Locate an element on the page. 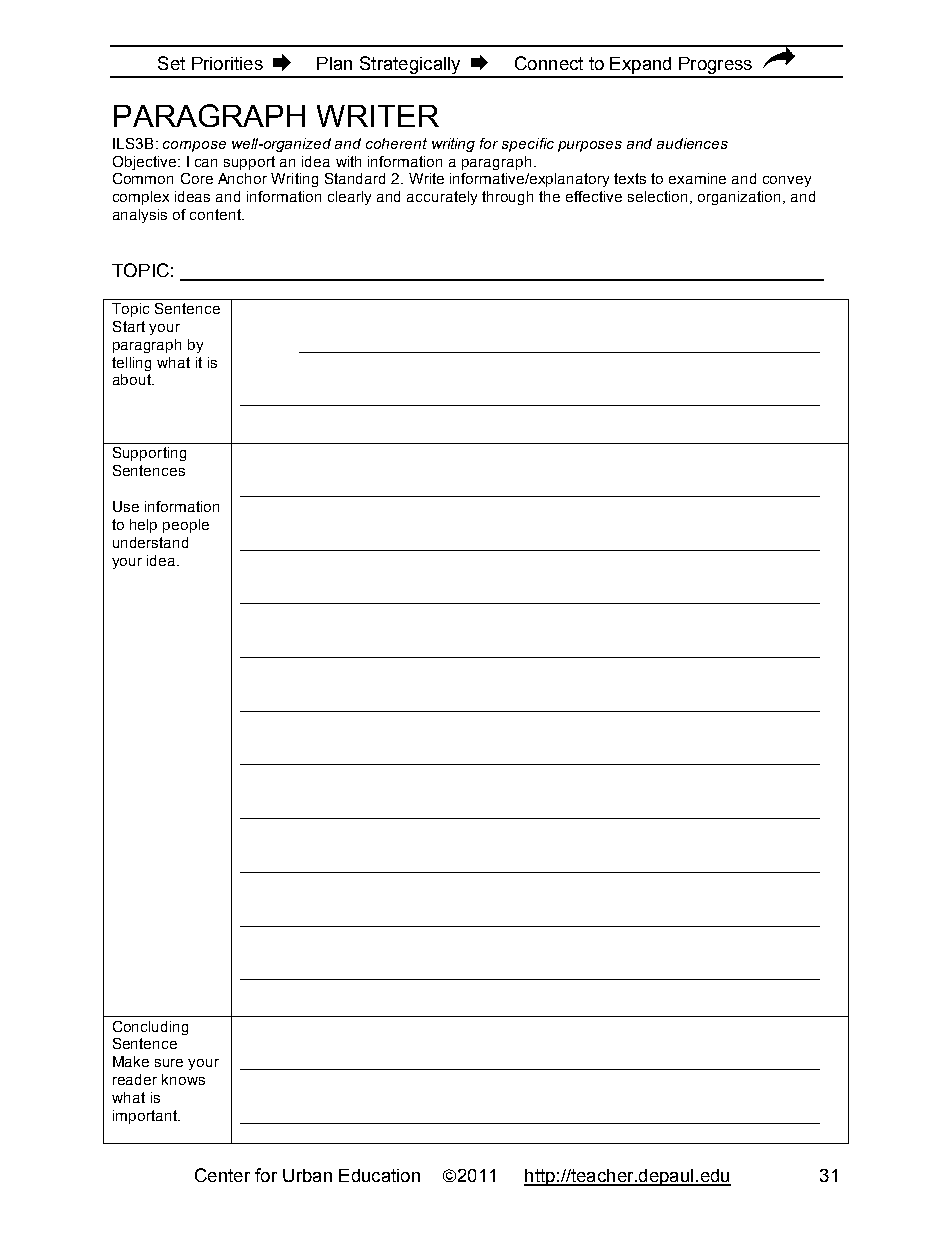 The width and height of the document is (952, 1233). people is located at coordinates (186, 526).
